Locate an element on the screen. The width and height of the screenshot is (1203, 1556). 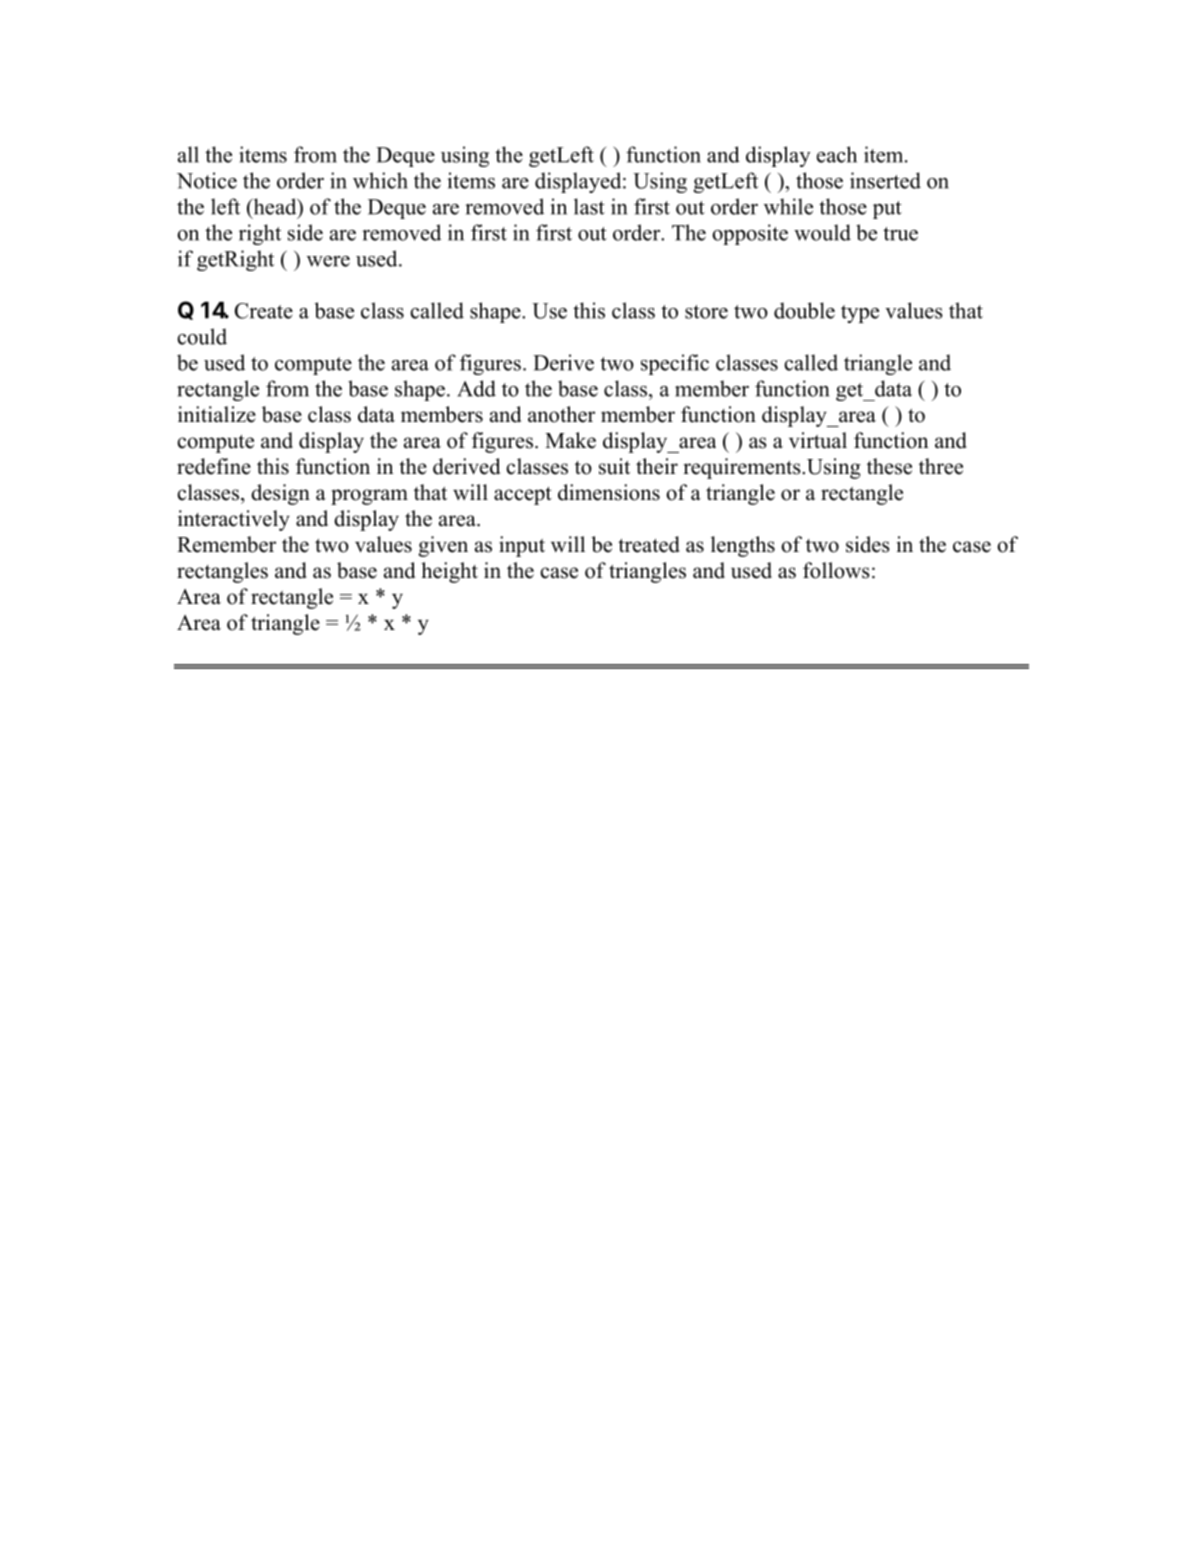
could is located at coordinates (202, 336).
